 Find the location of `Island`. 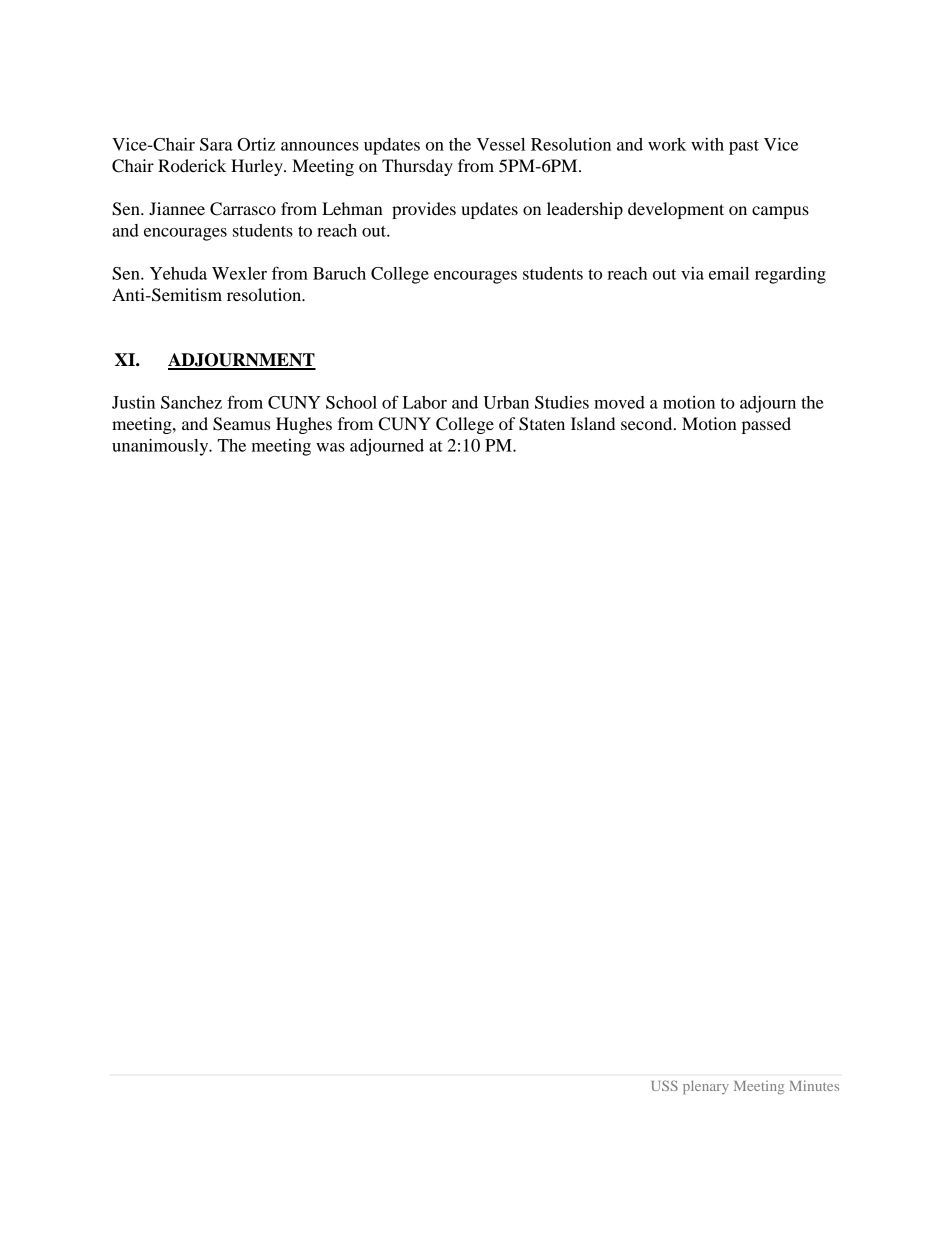

Island is located at coordinates (593, 423).
